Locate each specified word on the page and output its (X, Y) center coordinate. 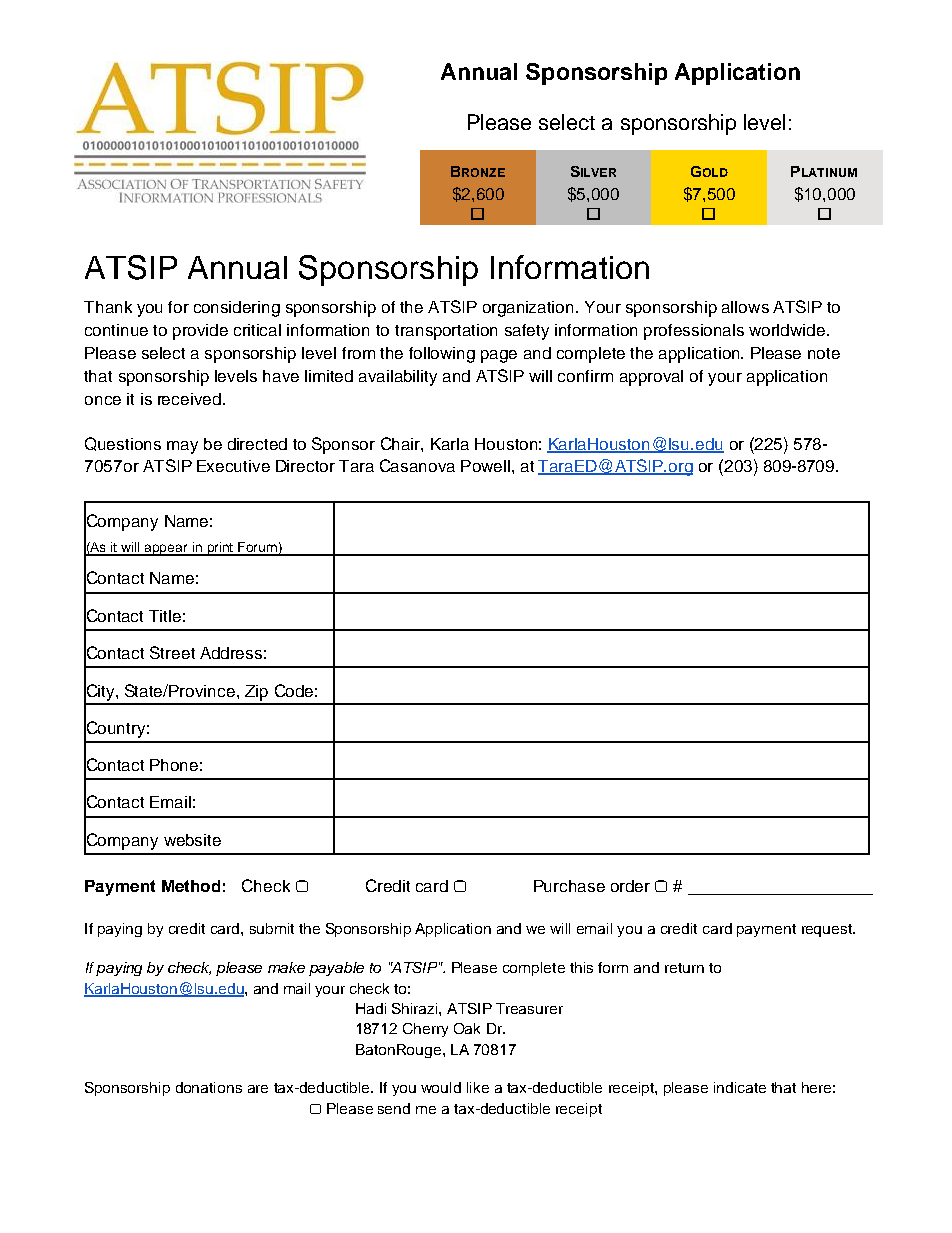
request (828, 930)
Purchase (569, 886)
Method (191, 886)
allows (745, 307)
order (630, 886)
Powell (485, 466)
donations (209, 1087)
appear (167, 550)
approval (651, 378)
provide (200, 332)
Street (172, 652)
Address (231, 653)
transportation (446, 332)
